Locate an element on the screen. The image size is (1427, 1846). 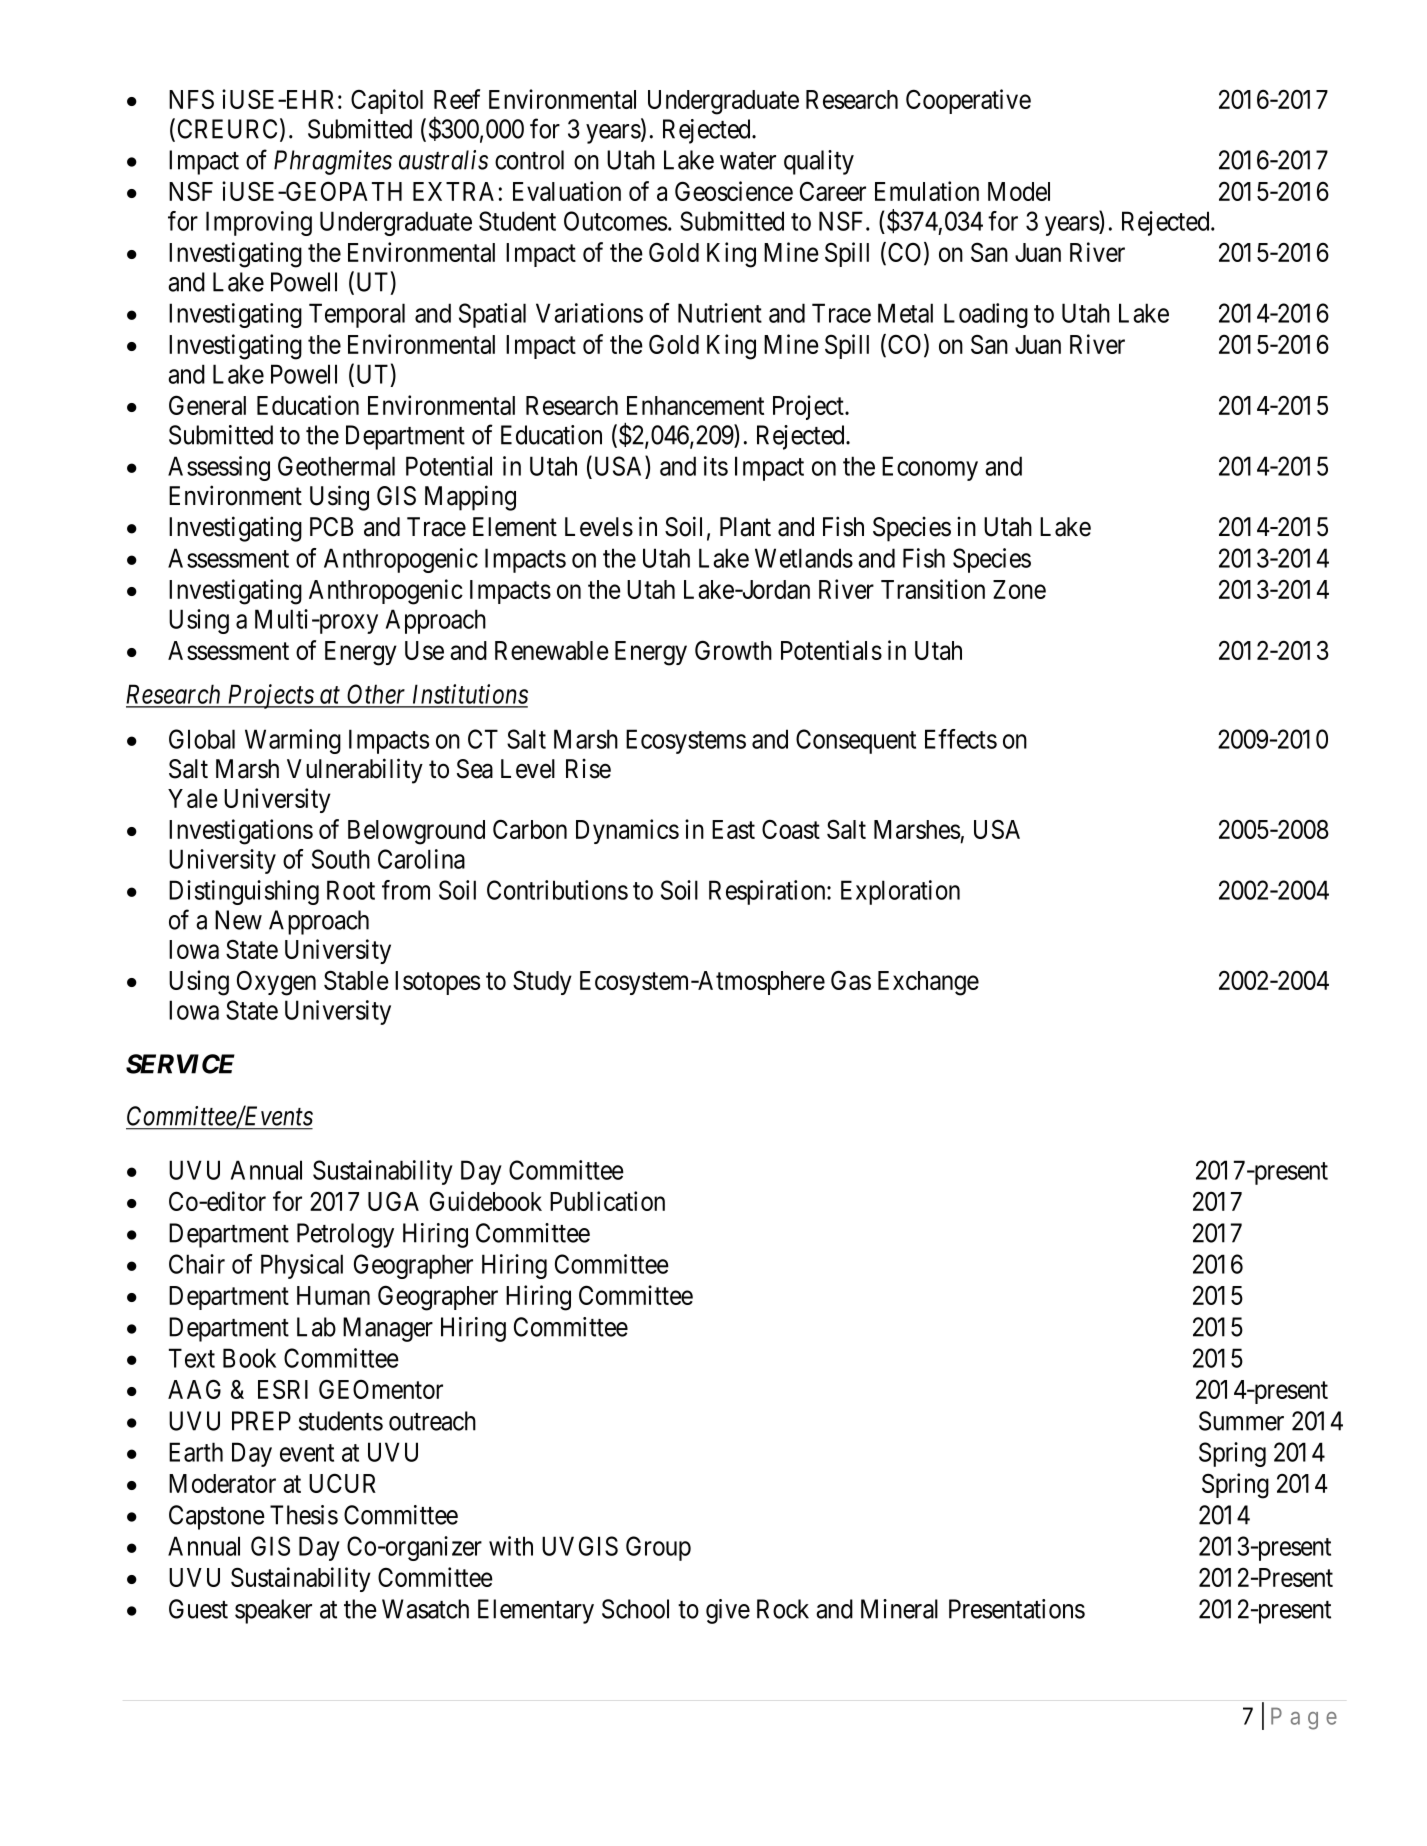
water is located at coordinates (748, 161).
